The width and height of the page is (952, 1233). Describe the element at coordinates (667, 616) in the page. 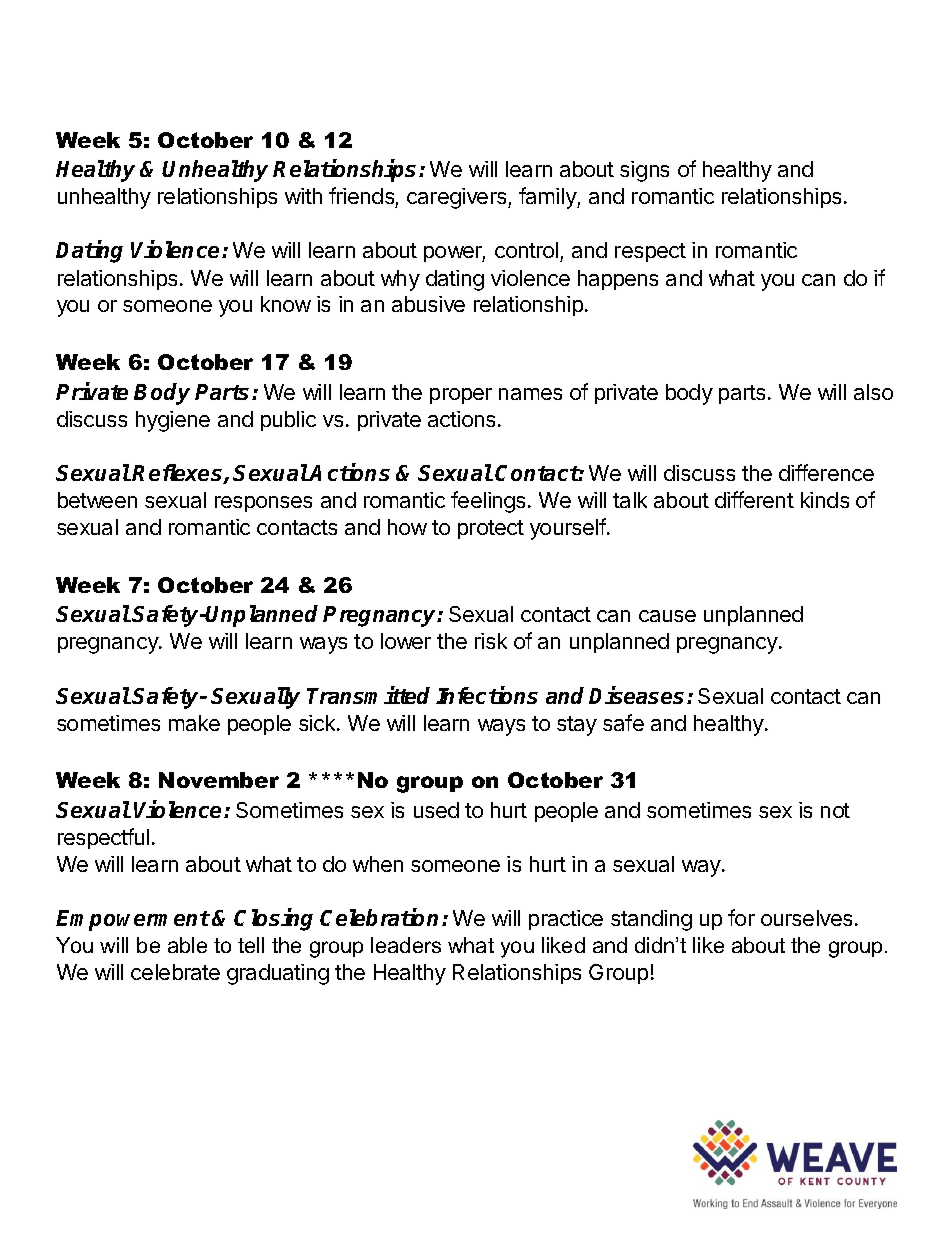

I see `cause` at that location.
